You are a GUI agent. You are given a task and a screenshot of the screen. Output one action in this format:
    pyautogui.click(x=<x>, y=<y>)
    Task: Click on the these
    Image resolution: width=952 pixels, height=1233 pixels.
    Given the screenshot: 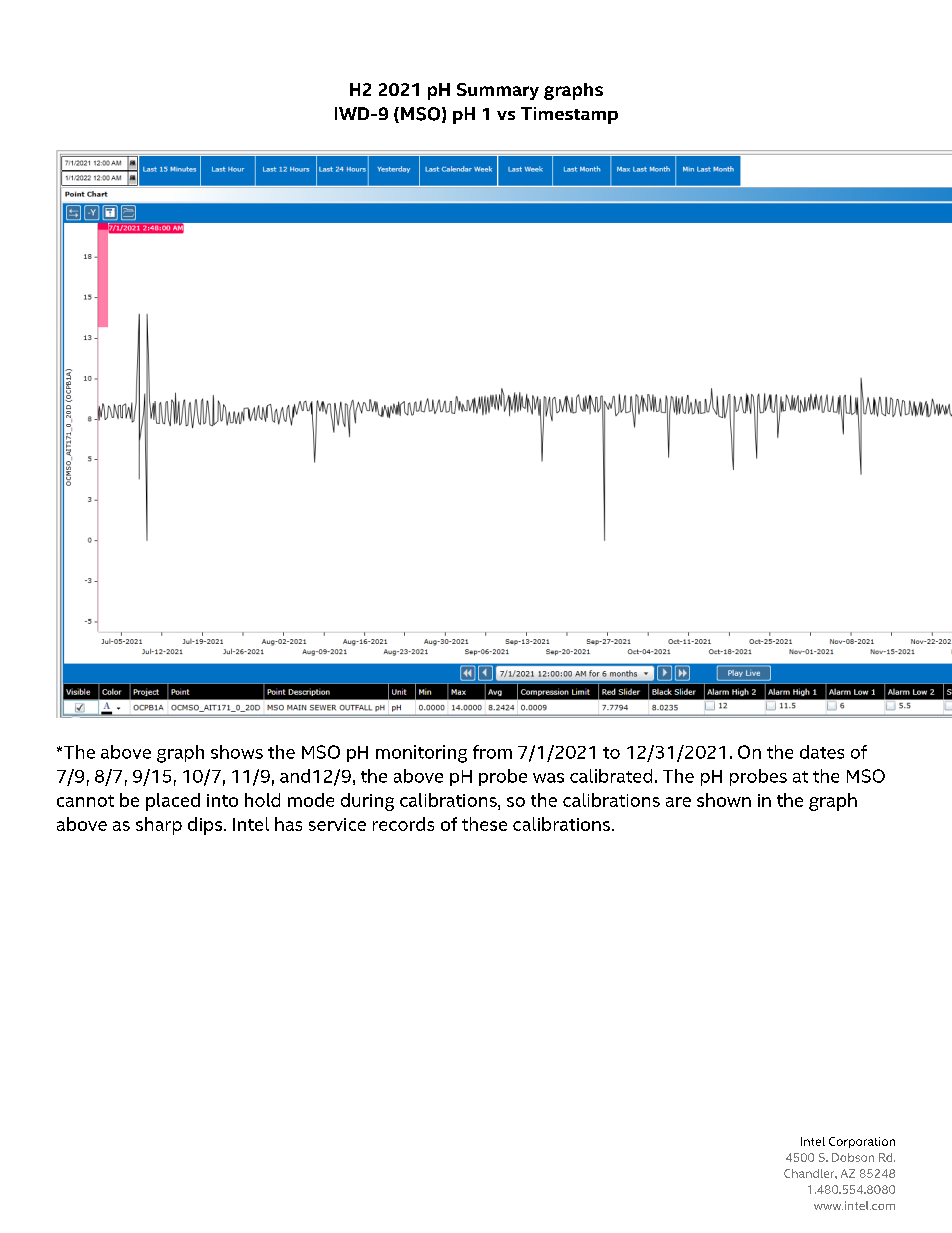 What is the action you would take?
    pyautogui.click(x=484, y=824)
